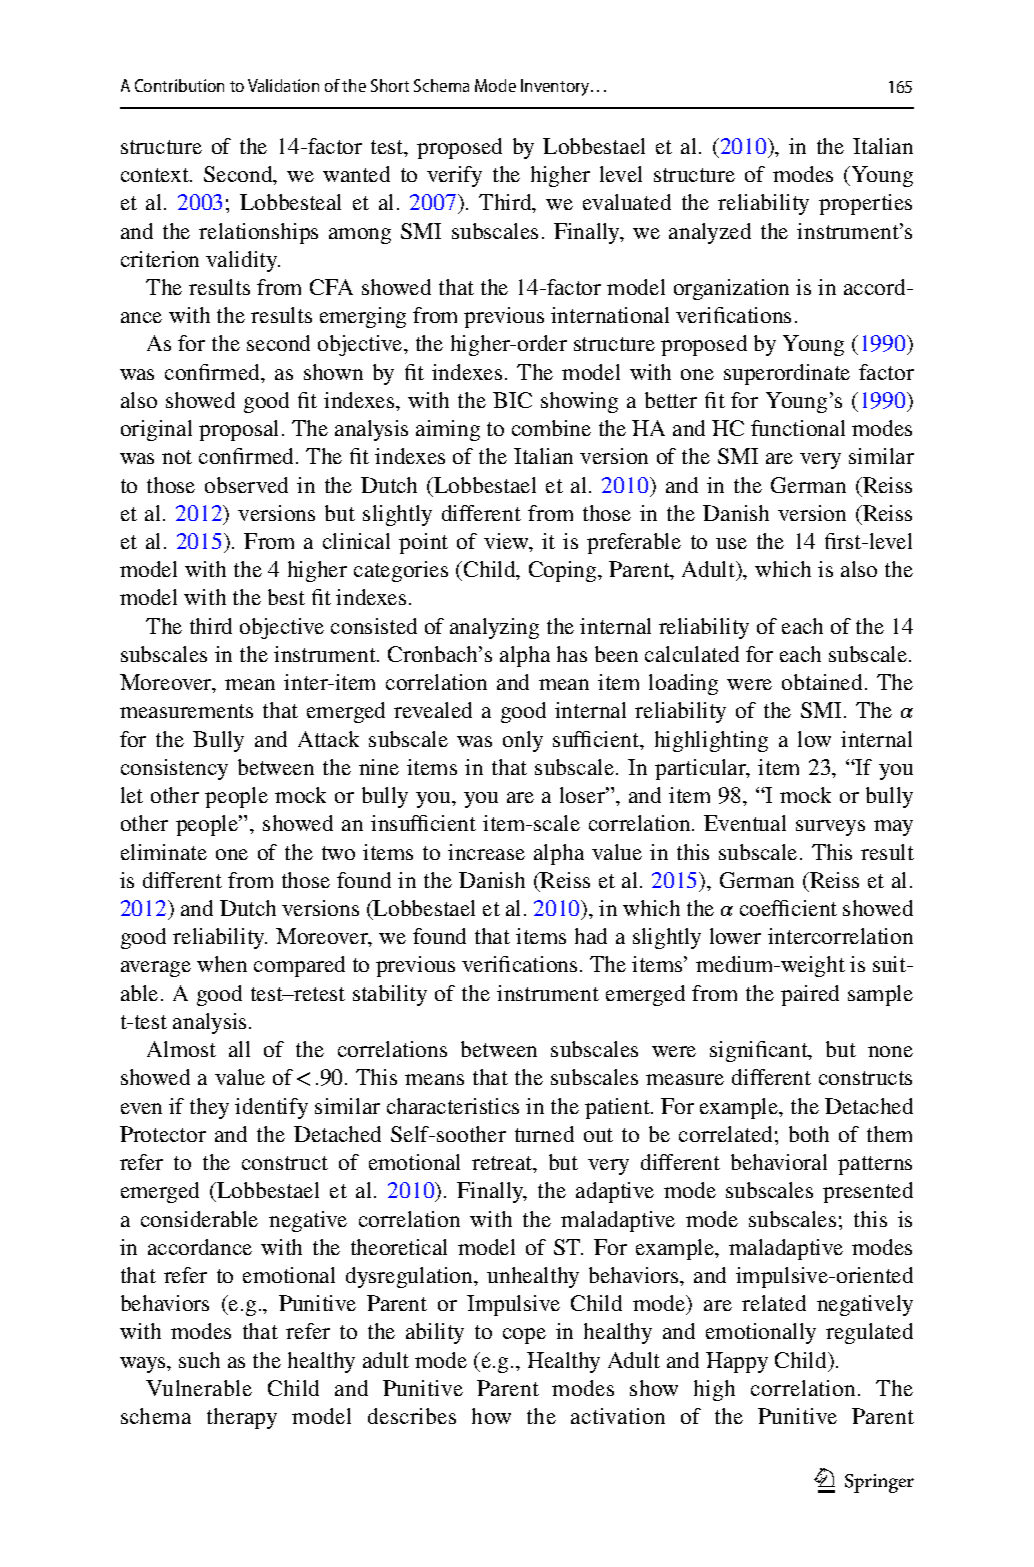  I want to click on Almost, so click(181, 1049).
